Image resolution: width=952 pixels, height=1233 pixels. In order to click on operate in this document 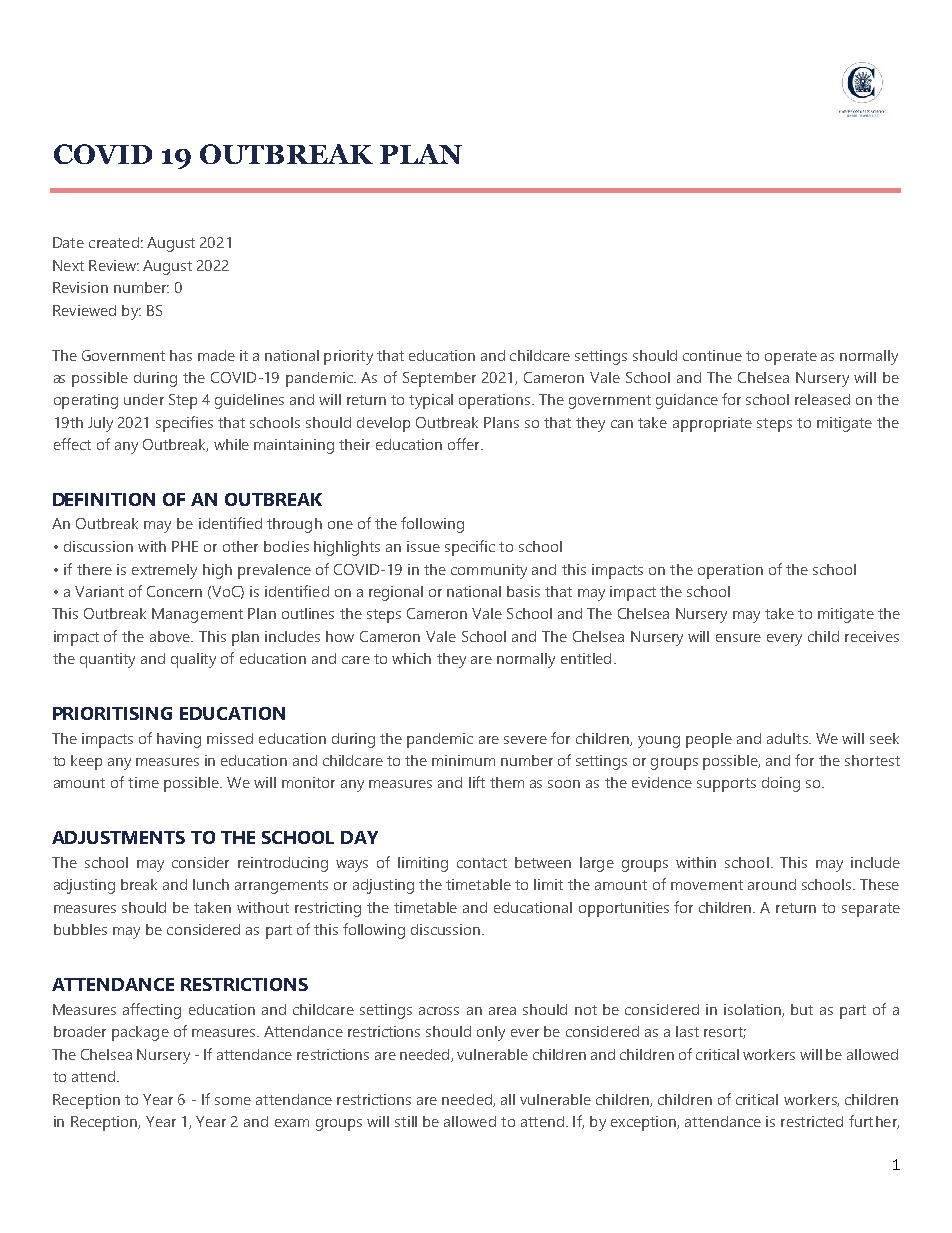, I will do `click(791, 358)`.
